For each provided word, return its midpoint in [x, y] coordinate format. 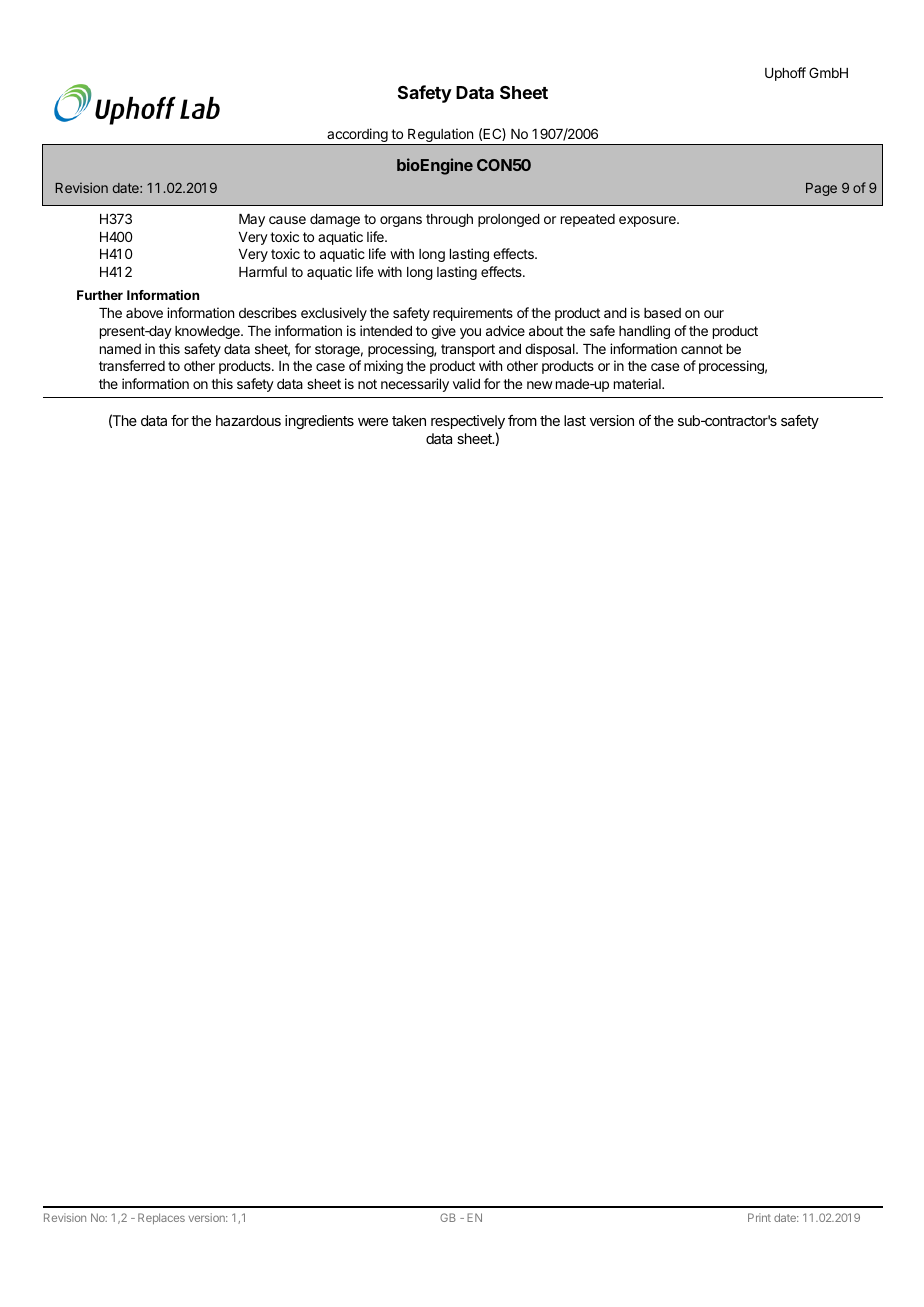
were [373, 422]
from [522, 420]
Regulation [441, 137]
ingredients [319, 422]
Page [821, 189]
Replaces [161, 1218]
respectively [468, 422]
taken [409, 420]
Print [759, 1217]
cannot [702, 349]
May [252, 220]
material [638, 383]
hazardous [248, 420]
